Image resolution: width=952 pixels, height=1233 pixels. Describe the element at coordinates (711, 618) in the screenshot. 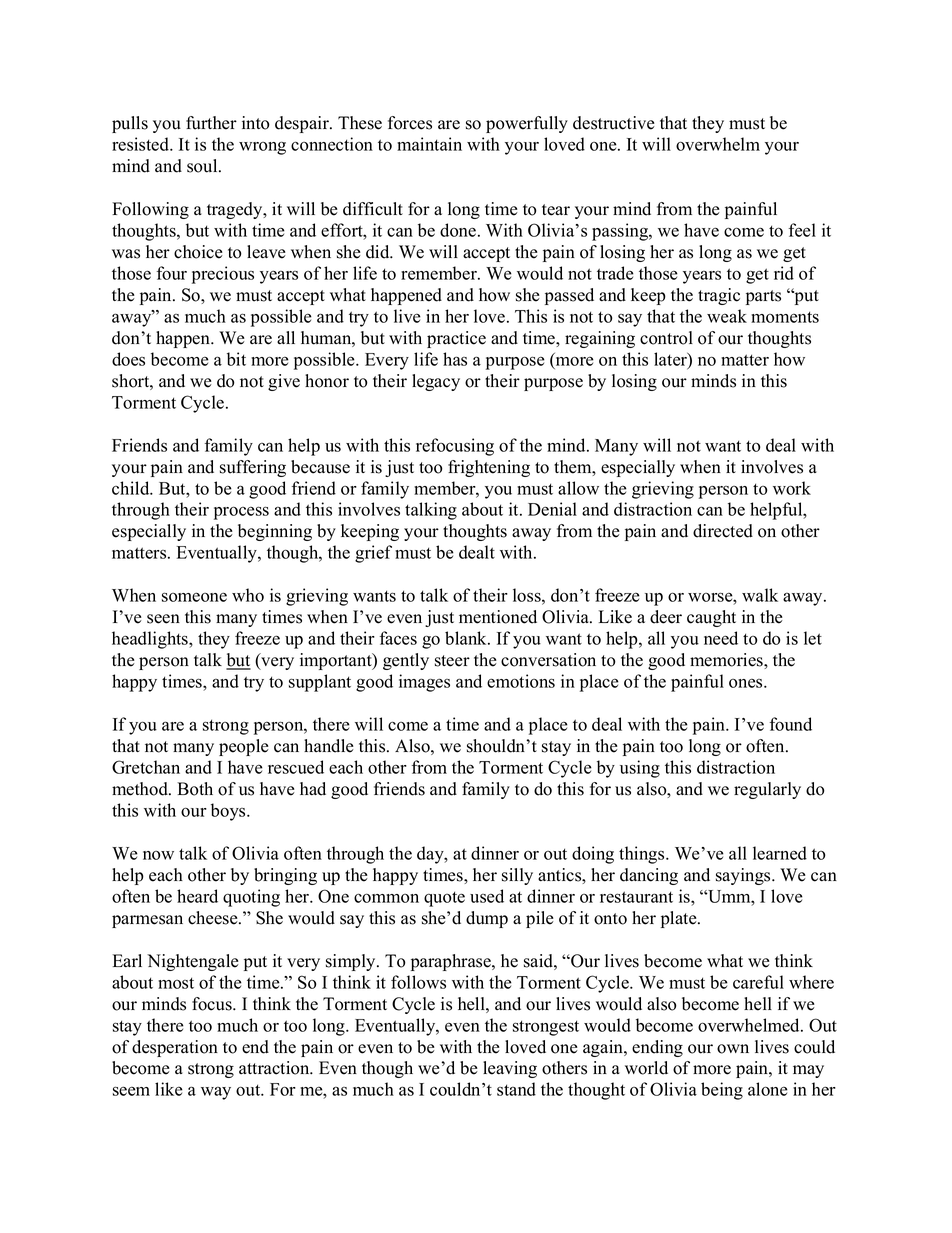

I see `caught` at that location.
